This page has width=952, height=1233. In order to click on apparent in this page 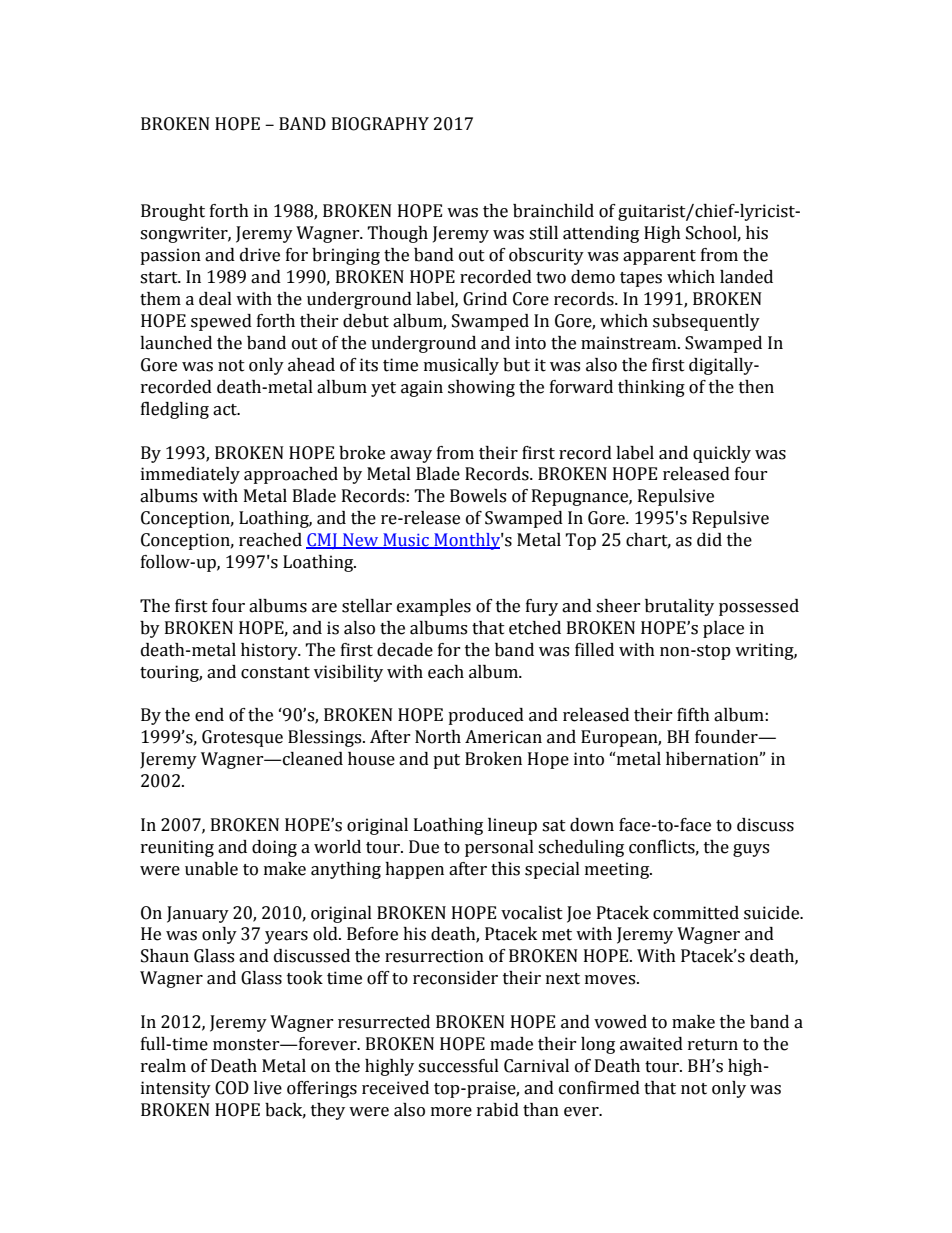, I will do `click(659, 257)`.
